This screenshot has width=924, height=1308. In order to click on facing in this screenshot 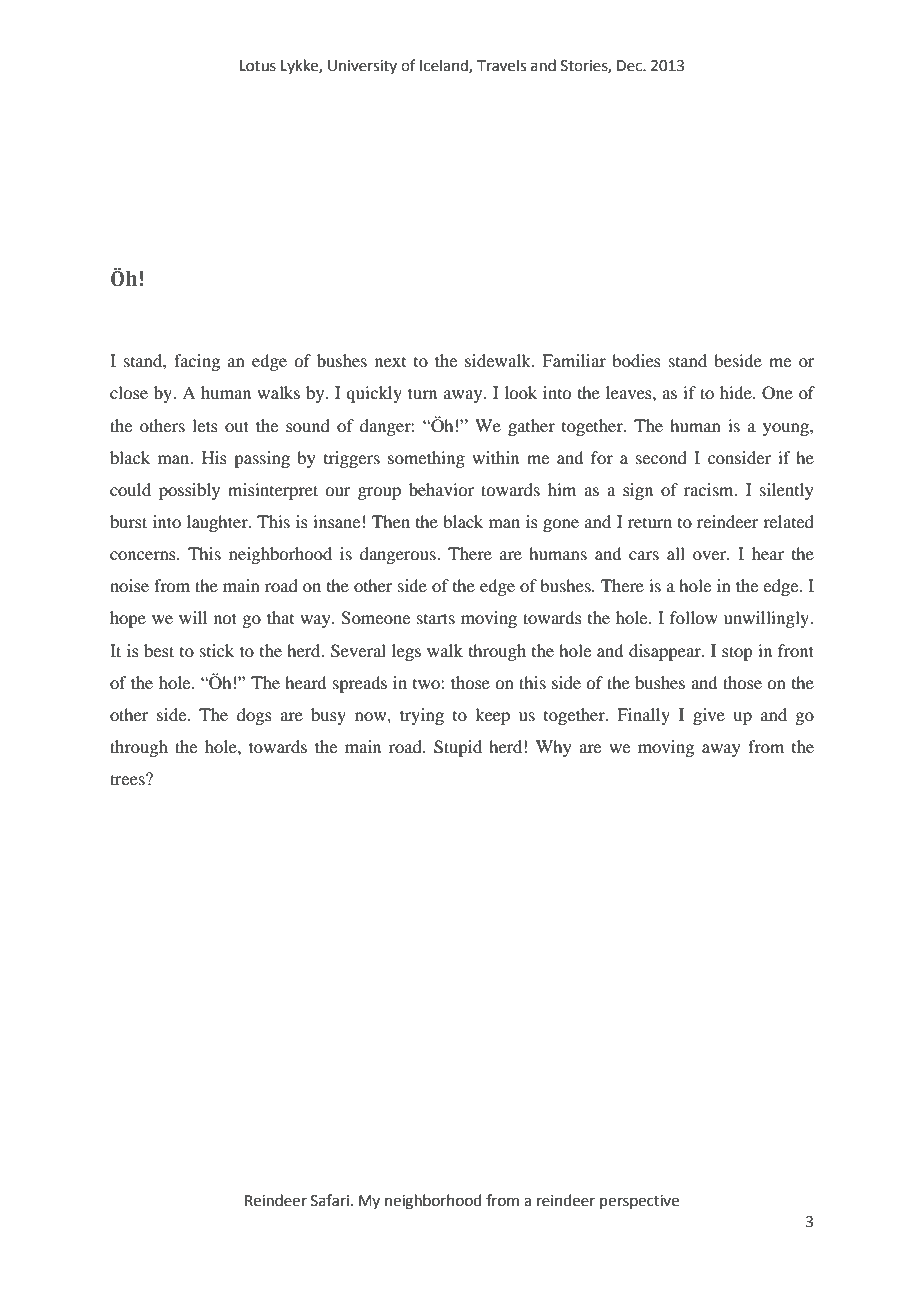, I will do `click(197, 362)`.
